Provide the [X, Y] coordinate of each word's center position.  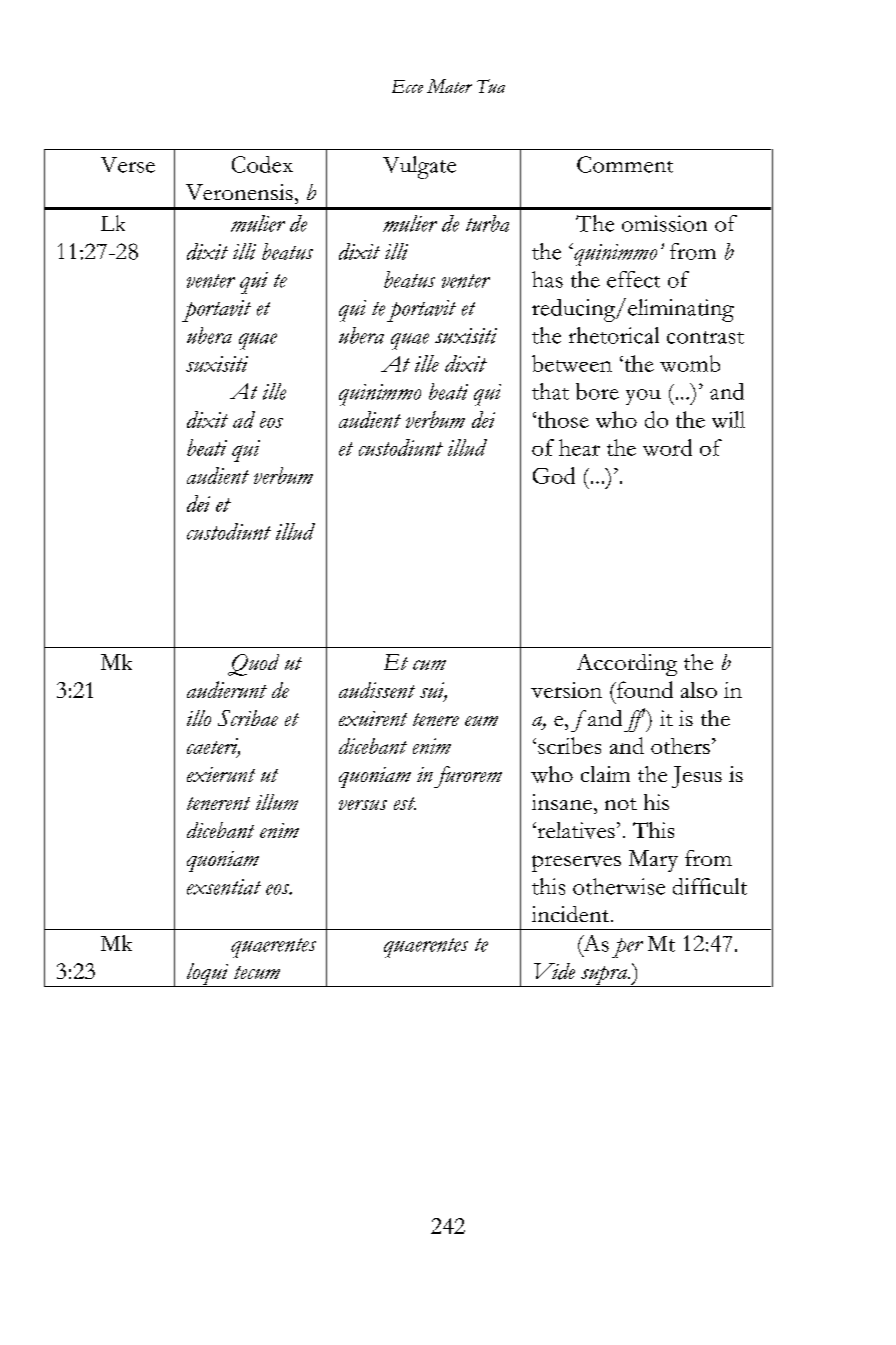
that [550, 391]
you [643, 397]
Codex [262, 164]
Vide [554, 971]
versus [363, 805]
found [643, 689]
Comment [625, 164]
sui [433, 691]
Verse [128, 165]
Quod [253, 665]
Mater [449, 86]
